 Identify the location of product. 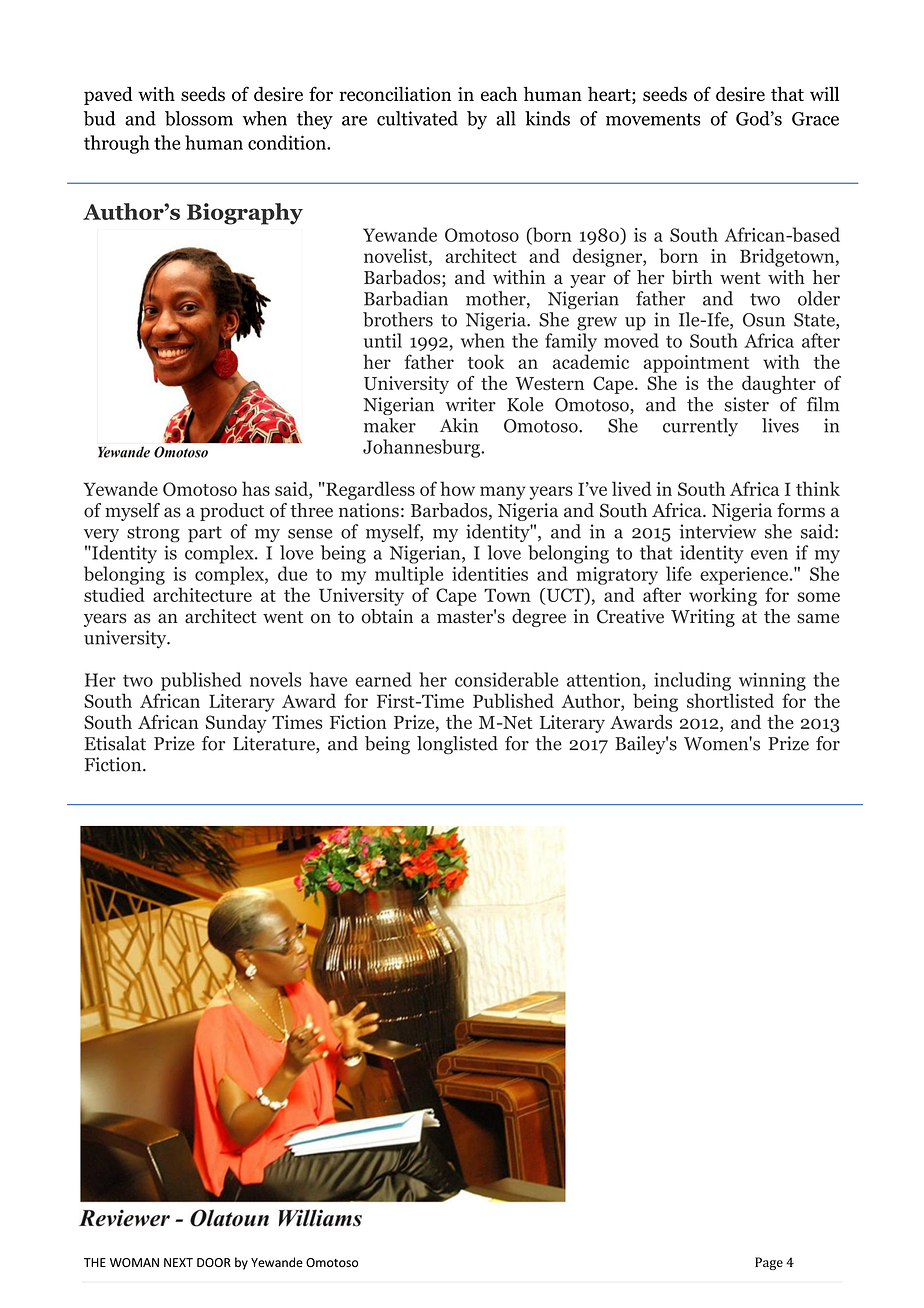
(232, 512).
